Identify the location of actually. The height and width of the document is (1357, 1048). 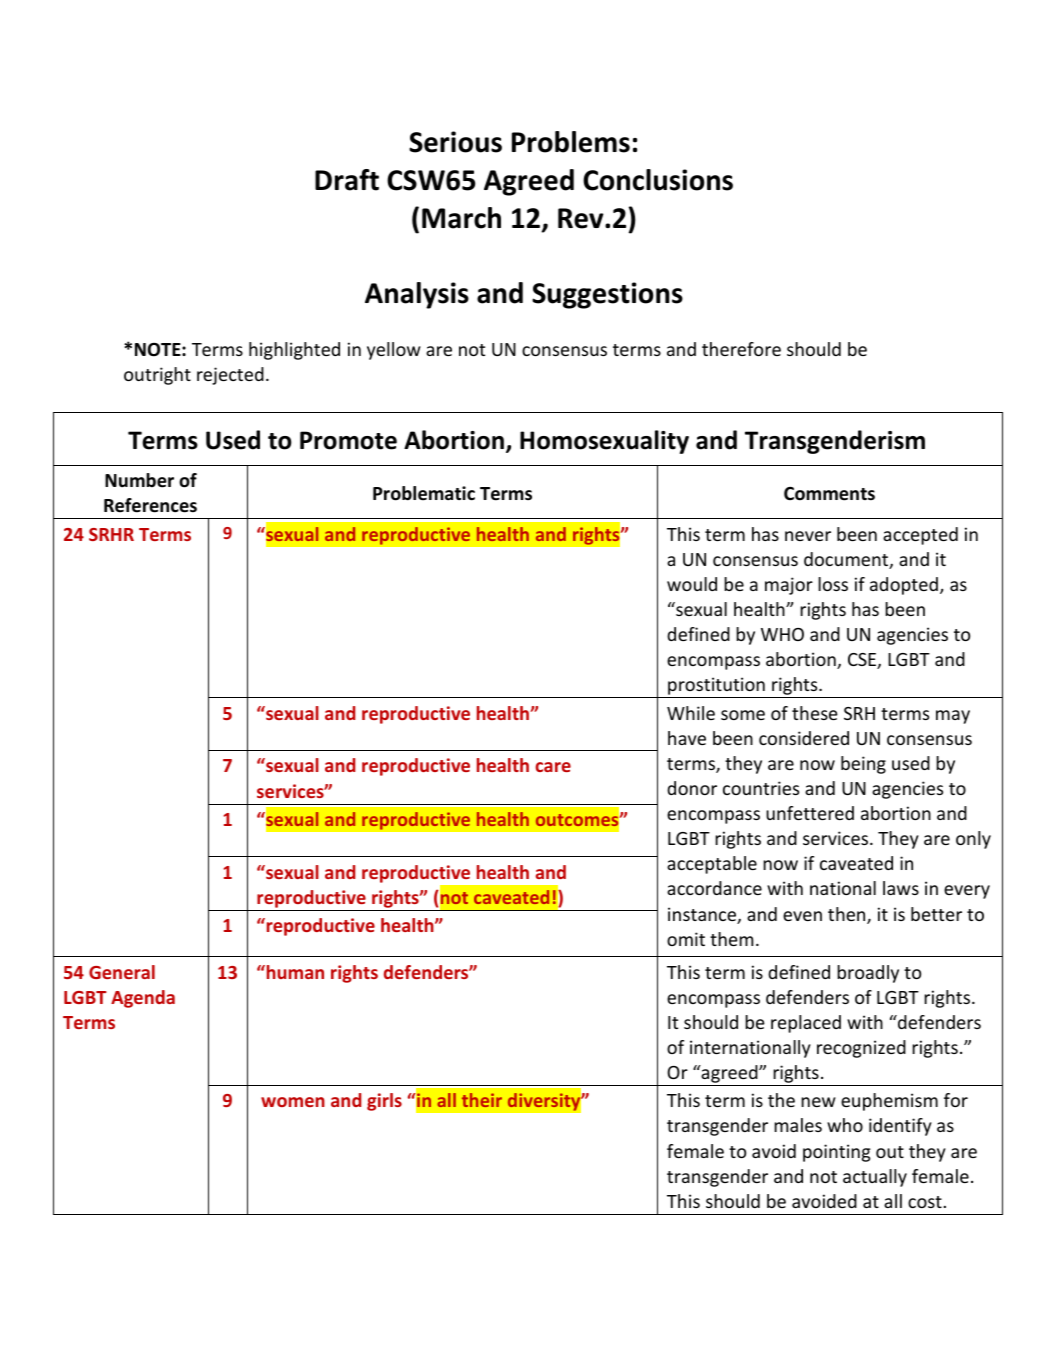
(875, 1178).
